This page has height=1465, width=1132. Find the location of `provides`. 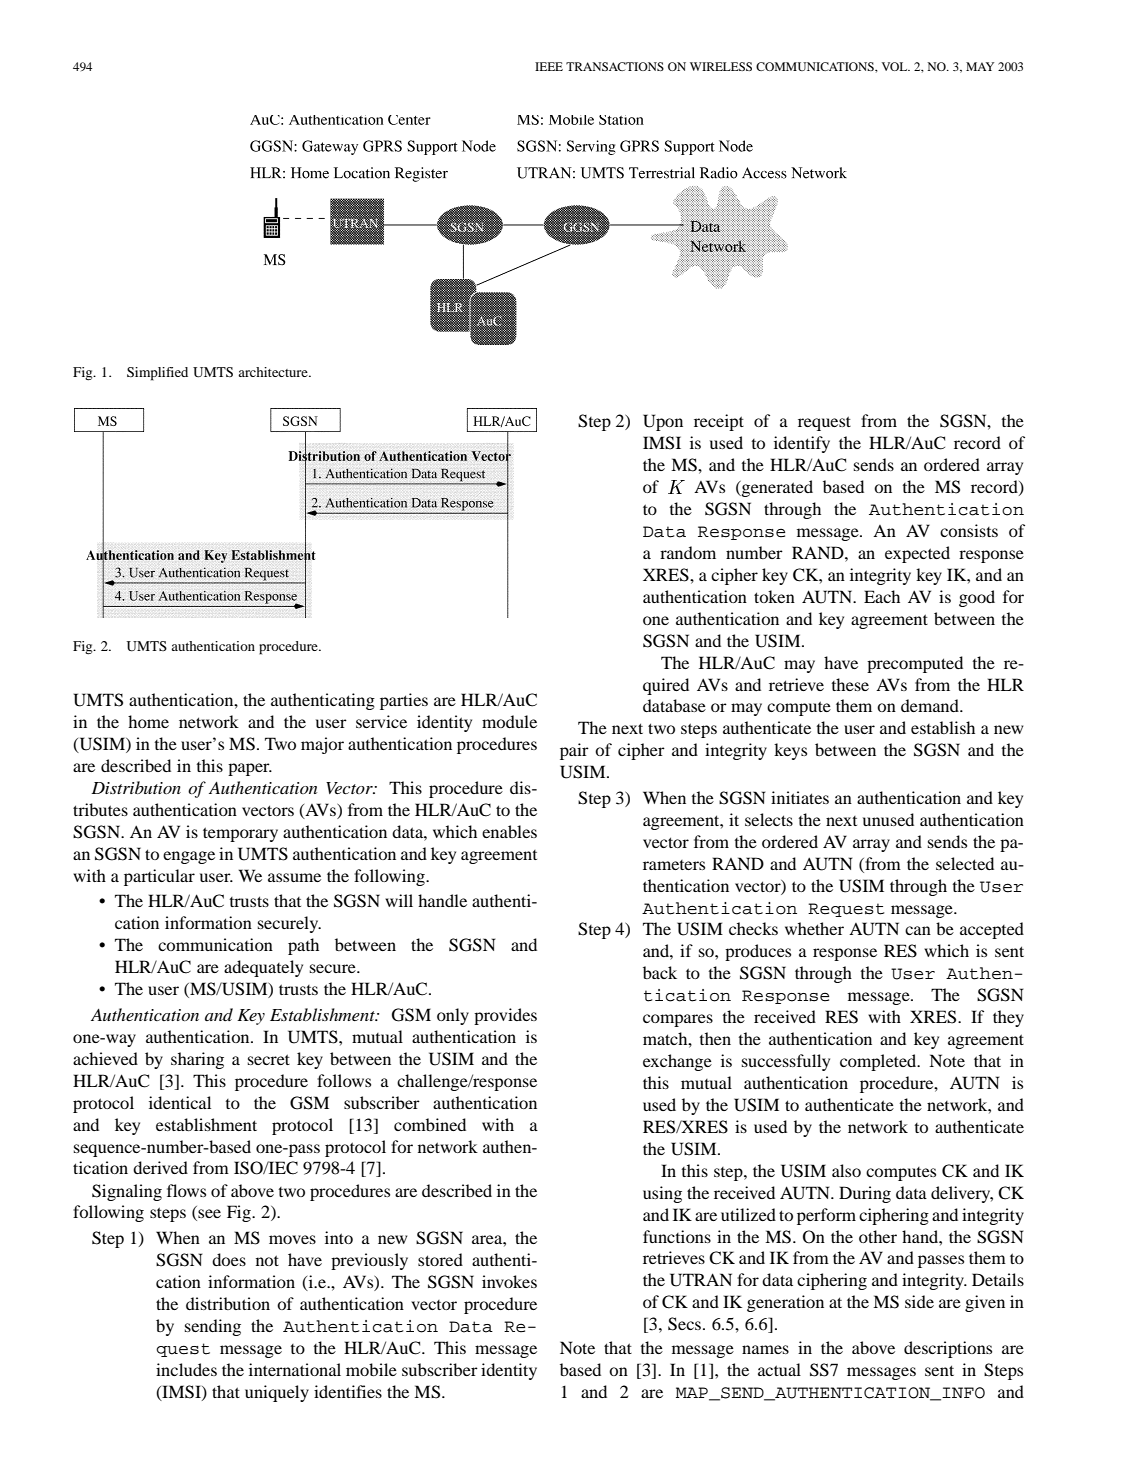

provides is located at coordinates (505, 1016).
